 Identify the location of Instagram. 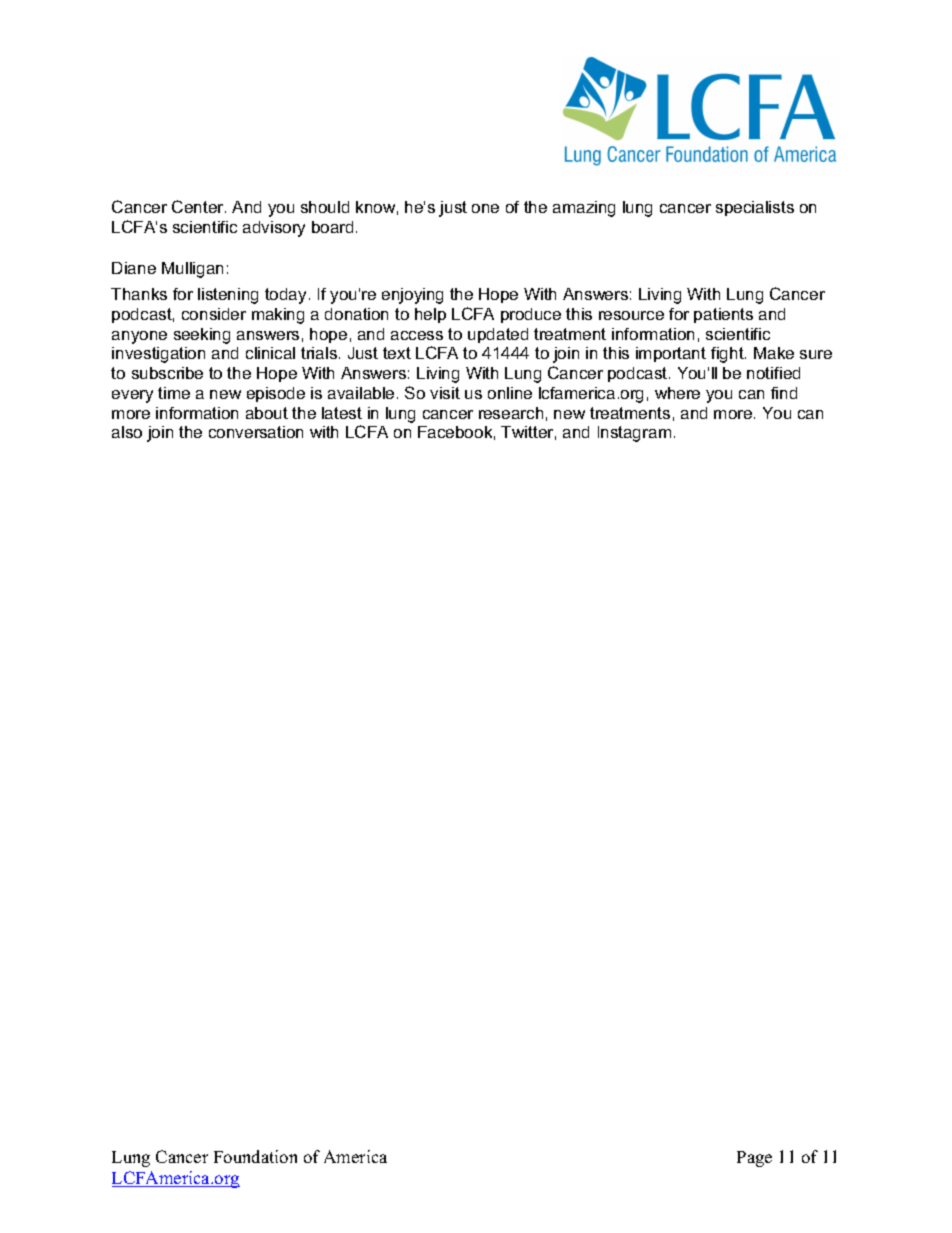
(634, 434).
